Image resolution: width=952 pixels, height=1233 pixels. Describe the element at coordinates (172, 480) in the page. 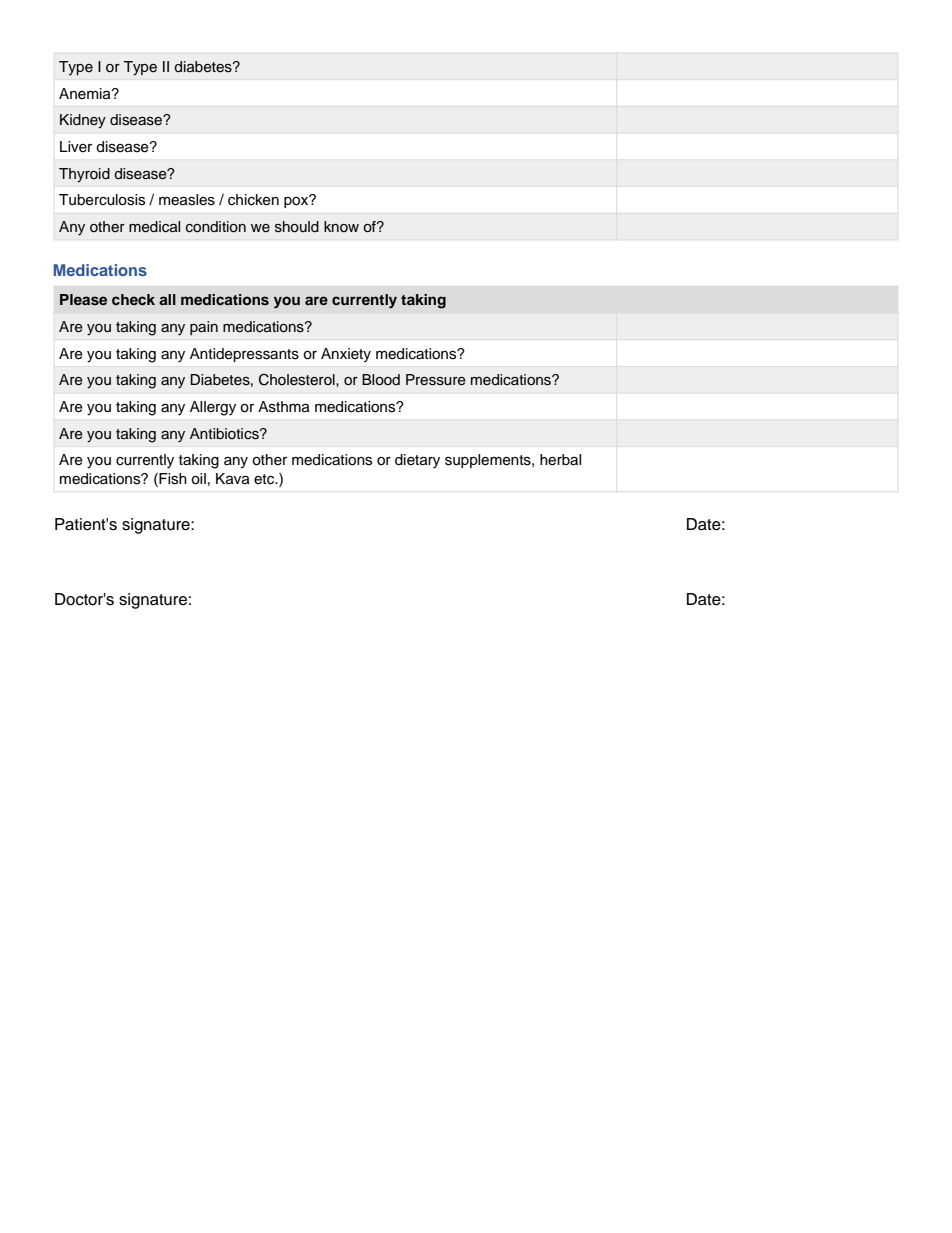

I see `Fish` at that location.
